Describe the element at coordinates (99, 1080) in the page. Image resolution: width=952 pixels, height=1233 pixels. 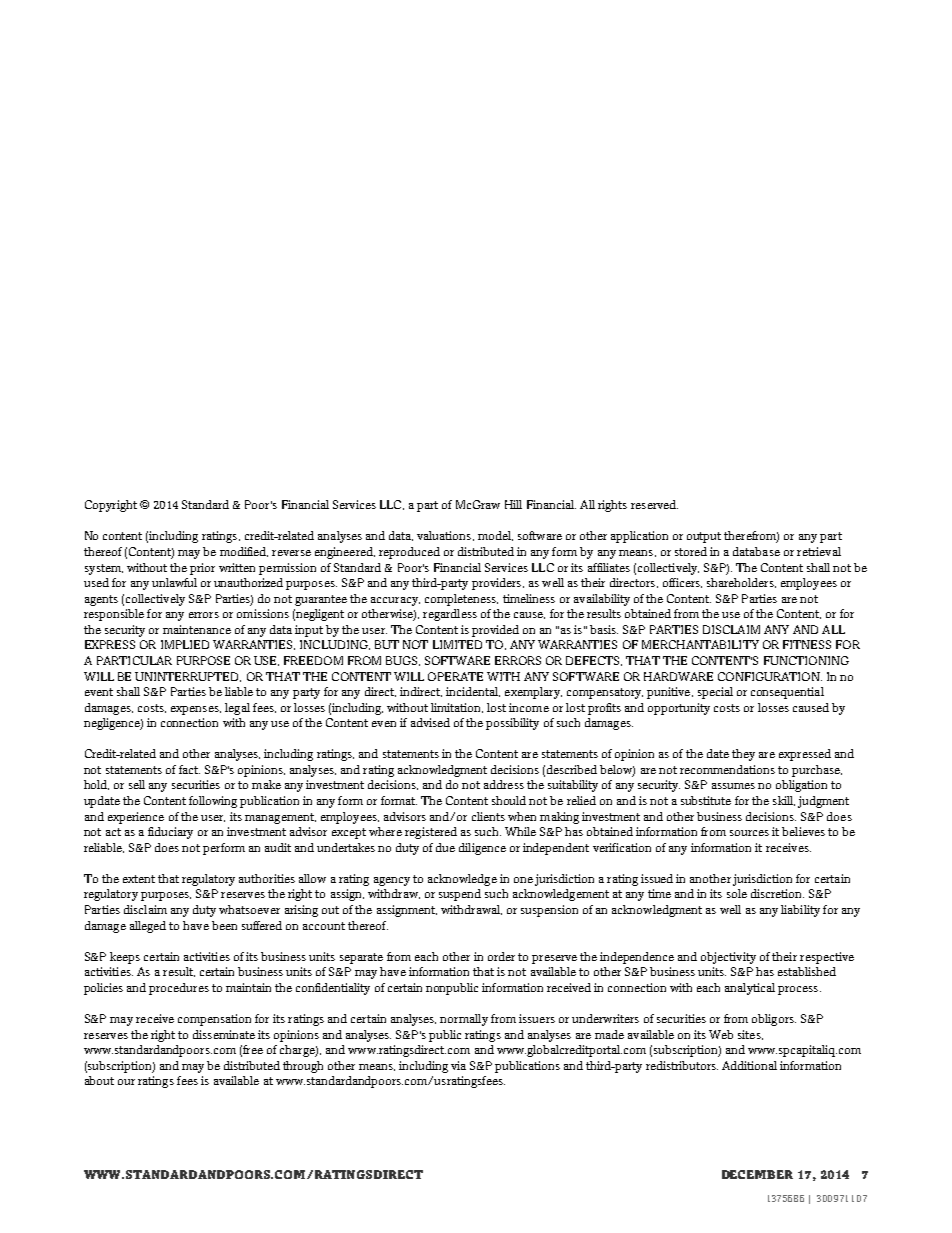
I see `about` at that location.
